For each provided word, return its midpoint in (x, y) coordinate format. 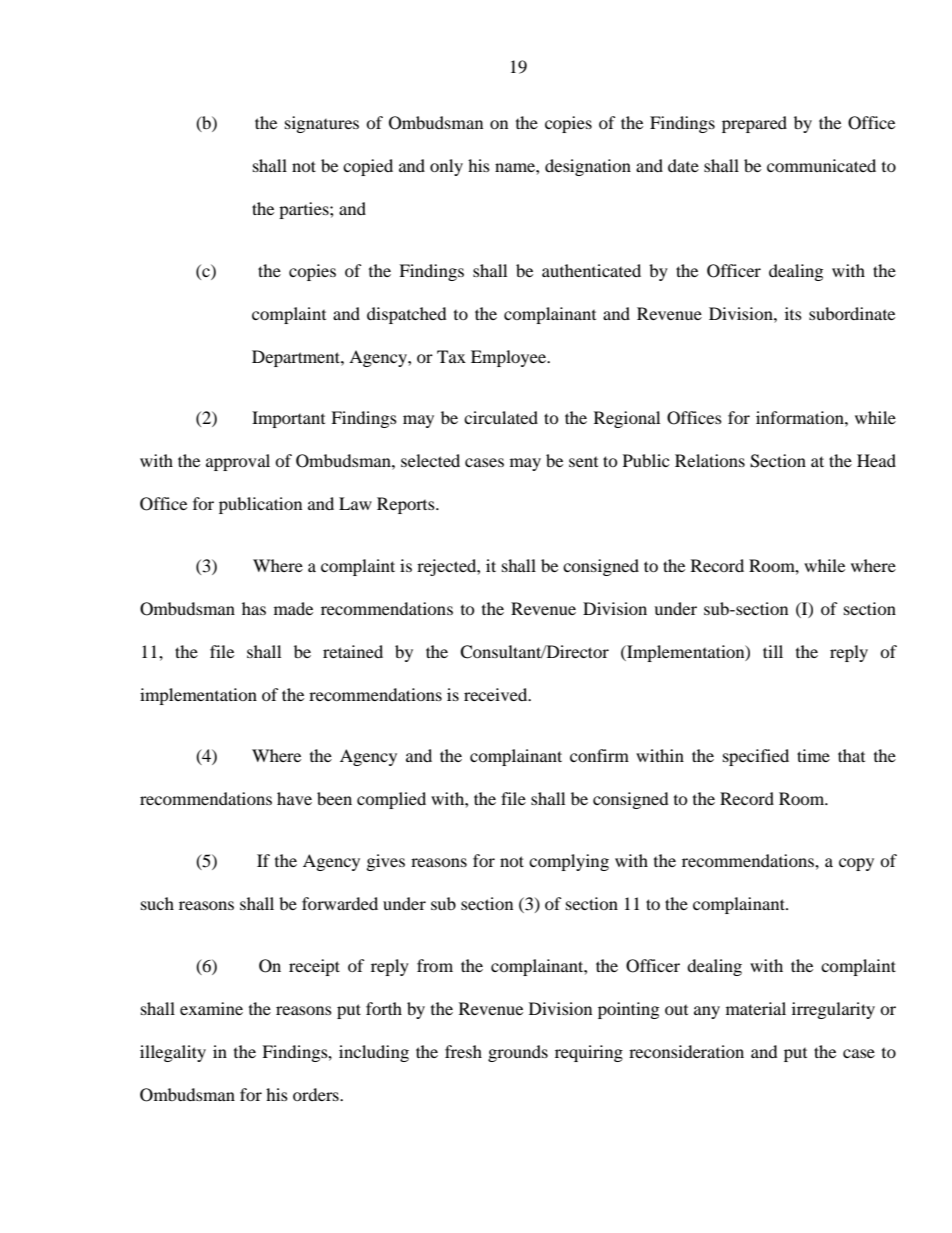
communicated (821, 165)
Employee (510, 358)
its (793, 313)
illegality (173, 1053)
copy (856, 864)
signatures (322, 124)
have (294, 798)
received (497, 694)
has (254, 608)
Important (288, 419)
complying (569, 862)
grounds (518, 1053)
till (773, 651)
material (756, 1008)
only (446, 167)
